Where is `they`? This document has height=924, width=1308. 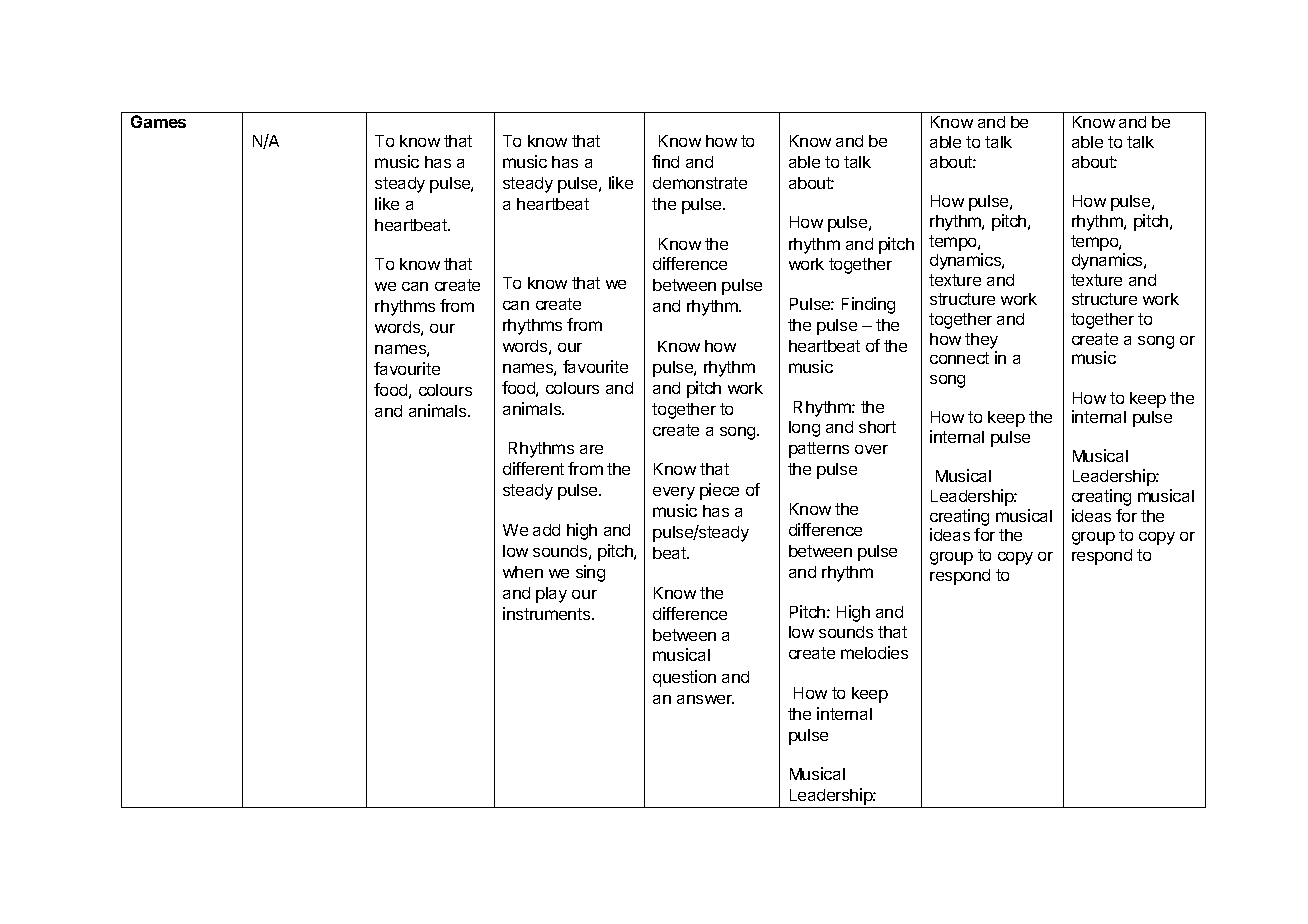
they is located at coordinates (981, 341).
